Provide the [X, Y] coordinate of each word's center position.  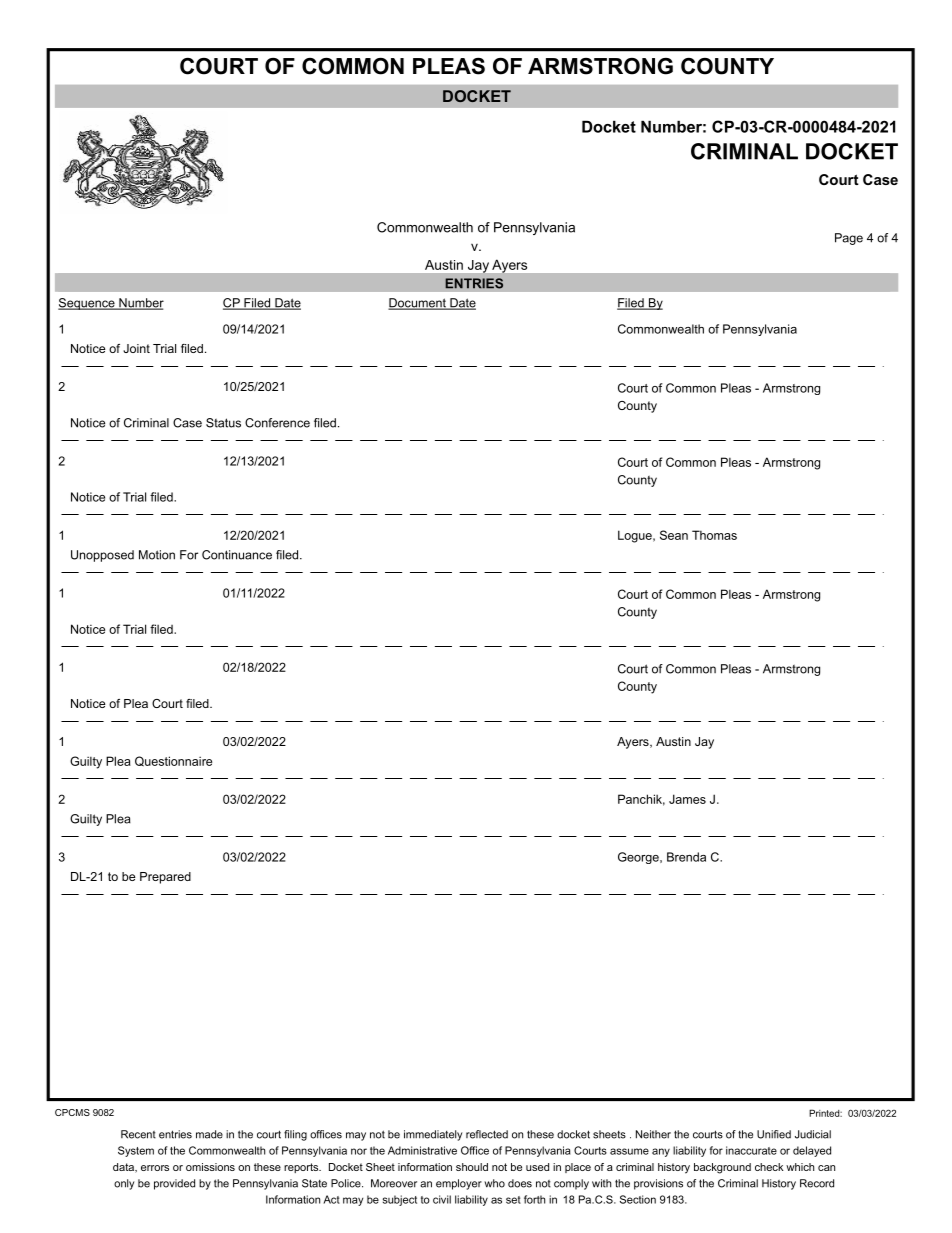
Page [849, 239]
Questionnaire [173, 761]
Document [418, 304]
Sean [674, 535]
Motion [157, 555]
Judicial [813, 1134]
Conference [277, 423]
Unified [774, 1134]
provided [174, 1184]
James [687, 799]
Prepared [165, 878]
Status [223, 423]
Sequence [87, 304]
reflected [487, 1134]
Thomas [714, 535]
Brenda [686, 857]
